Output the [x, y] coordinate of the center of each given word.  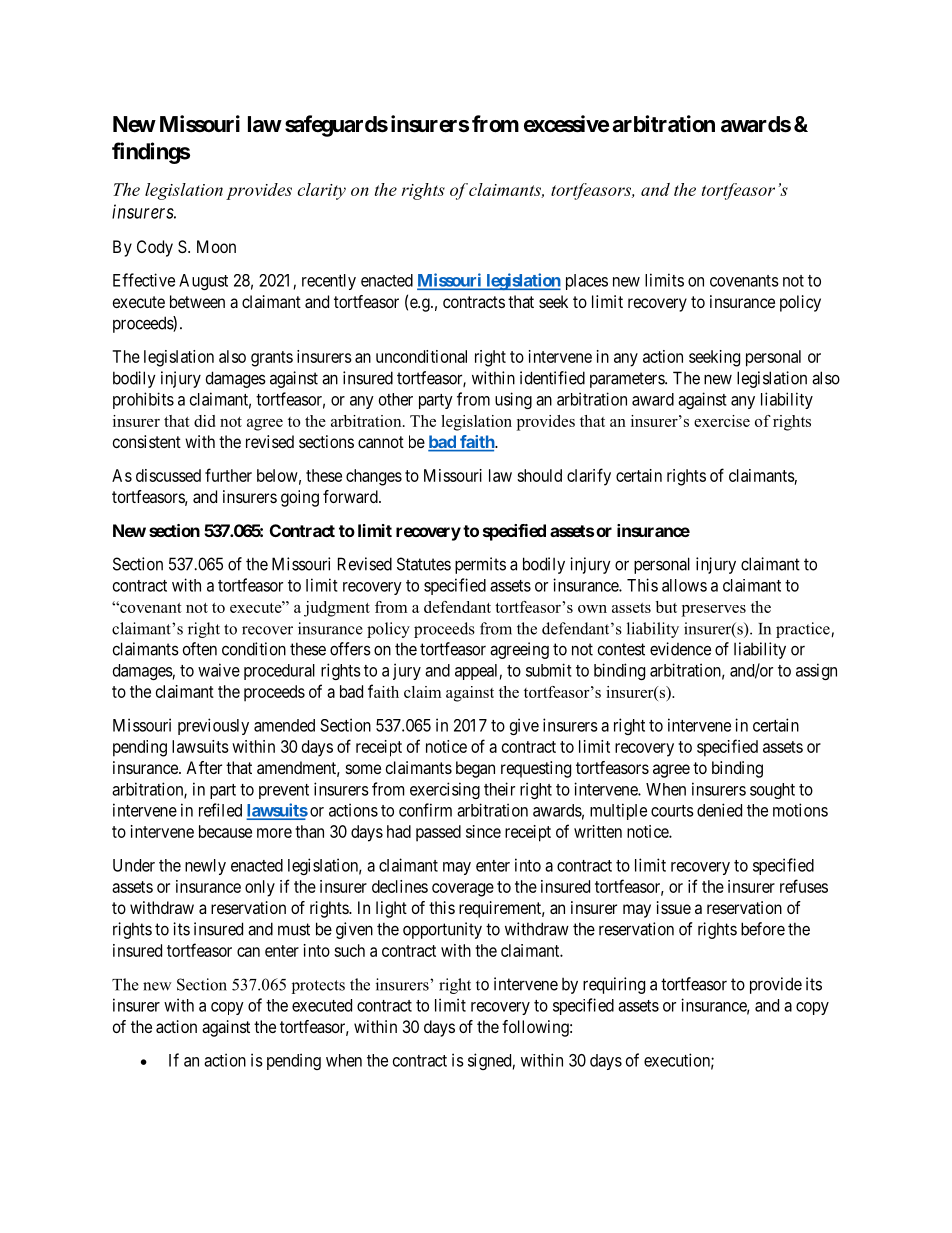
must [294, 929]
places [587, 282]
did [204, 421]
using [513, 400]
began [475, 769]
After [204, 767]
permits [480, 565]
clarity [322, 191]
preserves [714, 611]
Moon [216, 246]
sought [772, 791]
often [200, 649]
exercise [722, 421]
